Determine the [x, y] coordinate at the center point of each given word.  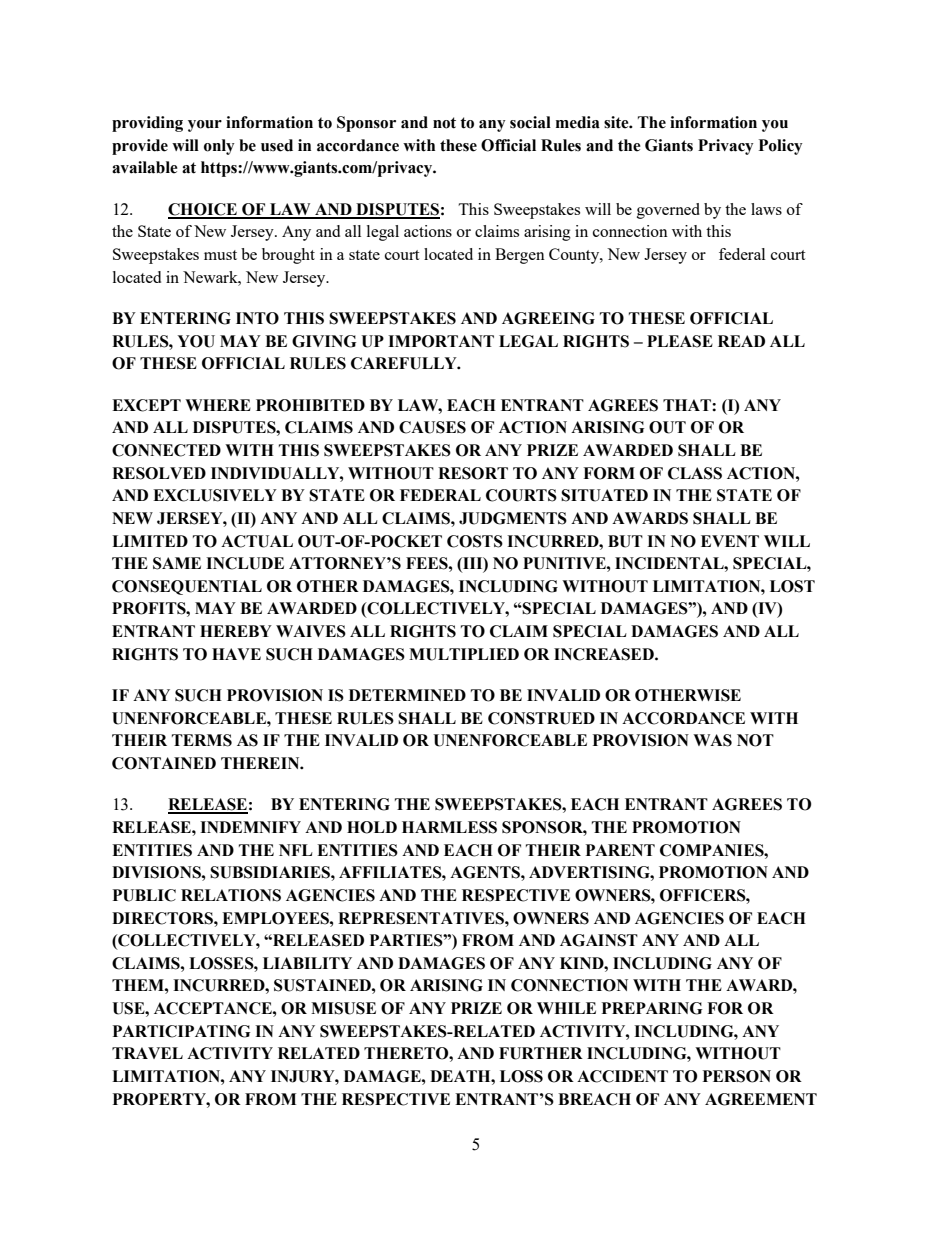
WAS [712, 740]
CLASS [695, 473]
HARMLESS [449, 827]
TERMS [202, 740]
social [530, 122]
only [219, 147]
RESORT [473, 473]
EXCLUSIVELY [215, 495]
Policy [781, 147]
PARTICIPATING [181, 1031]
